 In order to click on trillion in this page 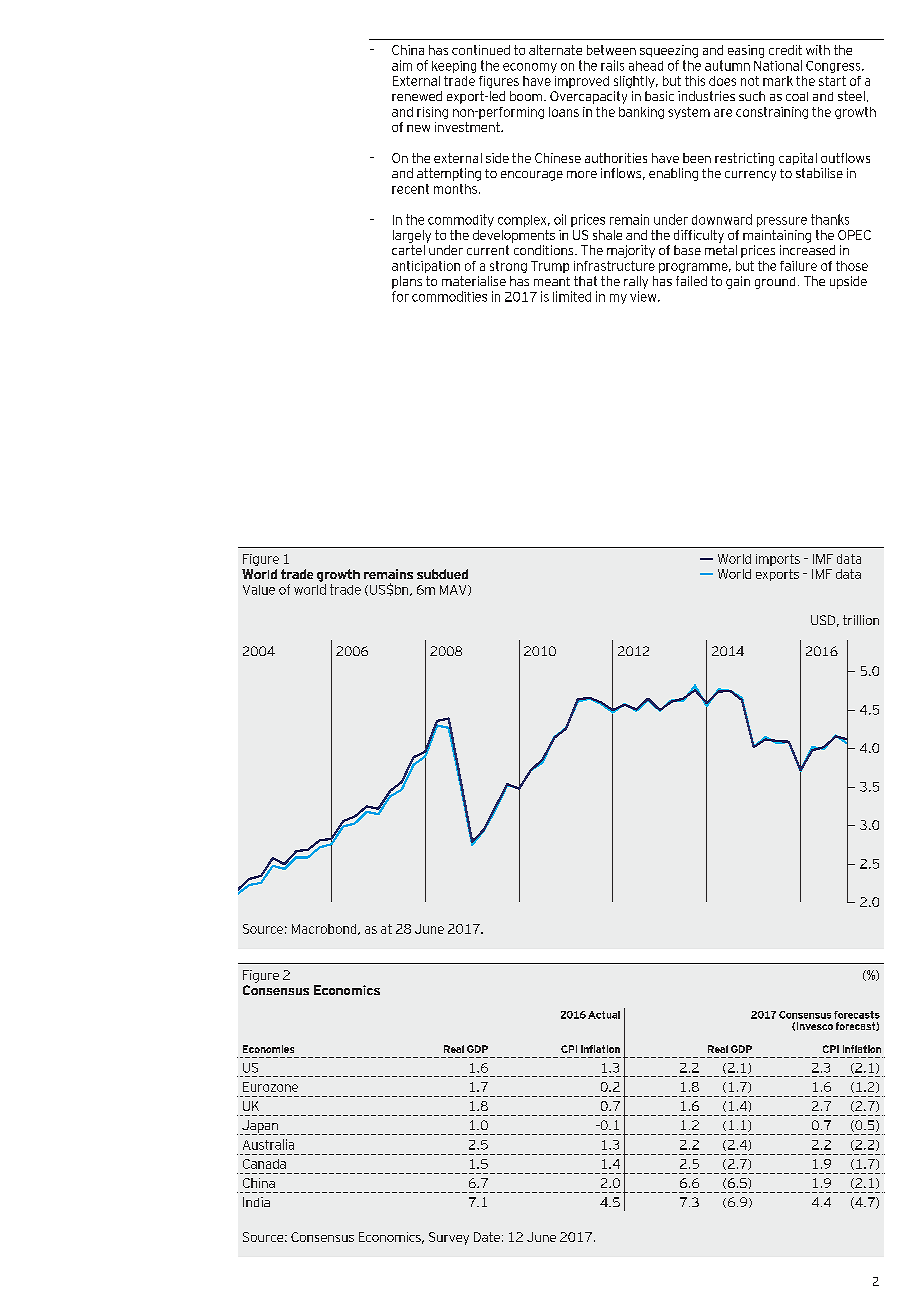, I will do `click(861, 620)`.
